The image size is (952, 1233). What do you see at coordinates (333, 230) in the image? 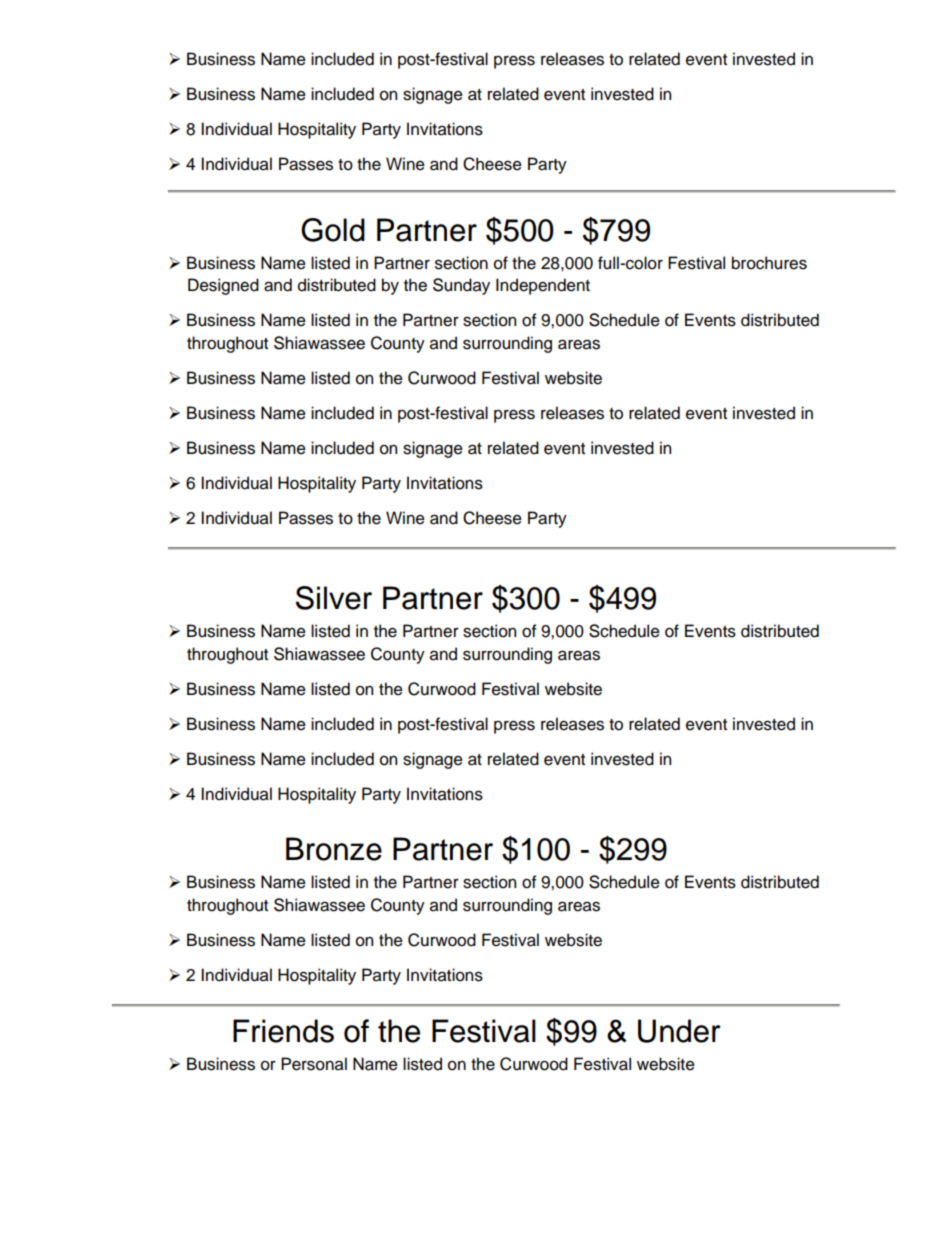
I see `Gold` at bounding box center [333, 230].
